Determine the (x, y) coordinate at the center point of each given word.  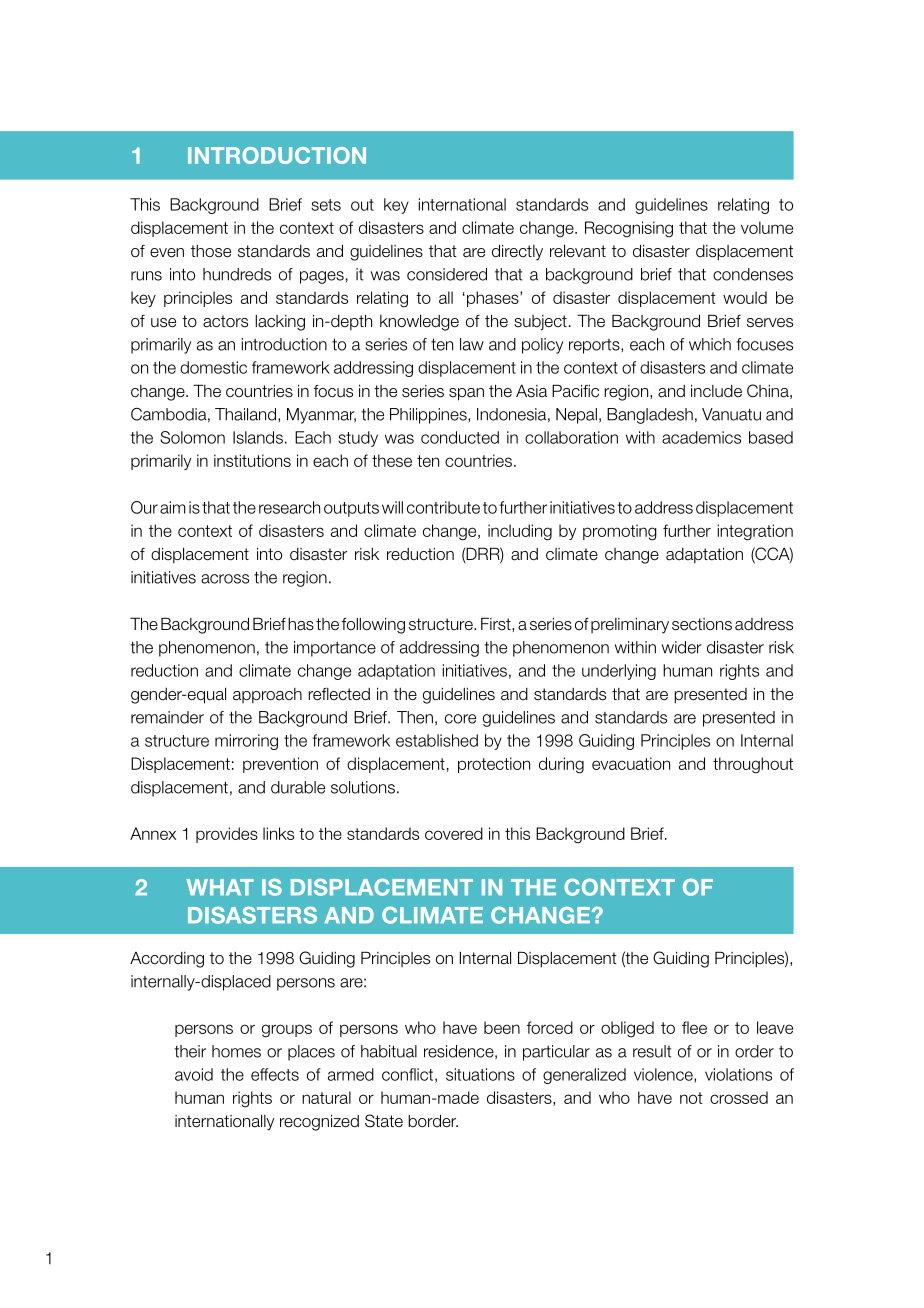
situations (480, 1074)
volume (767, 227)
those (211, 251)
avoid (194, 1074)
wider (682, 647)
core (460, 719)
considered (447, 274)
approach (267, 695)
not (691, 1098)
